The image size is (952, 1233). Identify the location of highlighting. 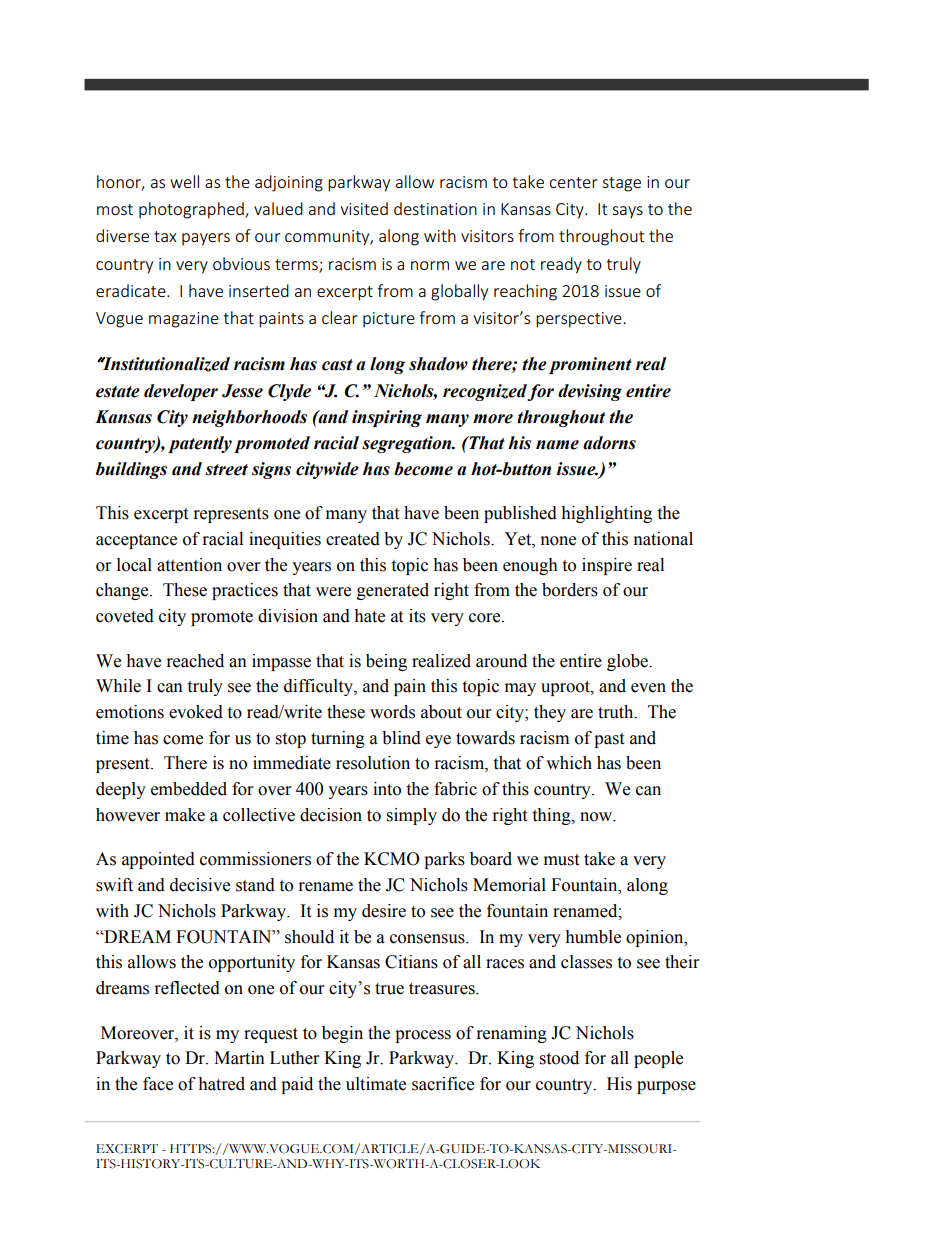
(606, 514).
